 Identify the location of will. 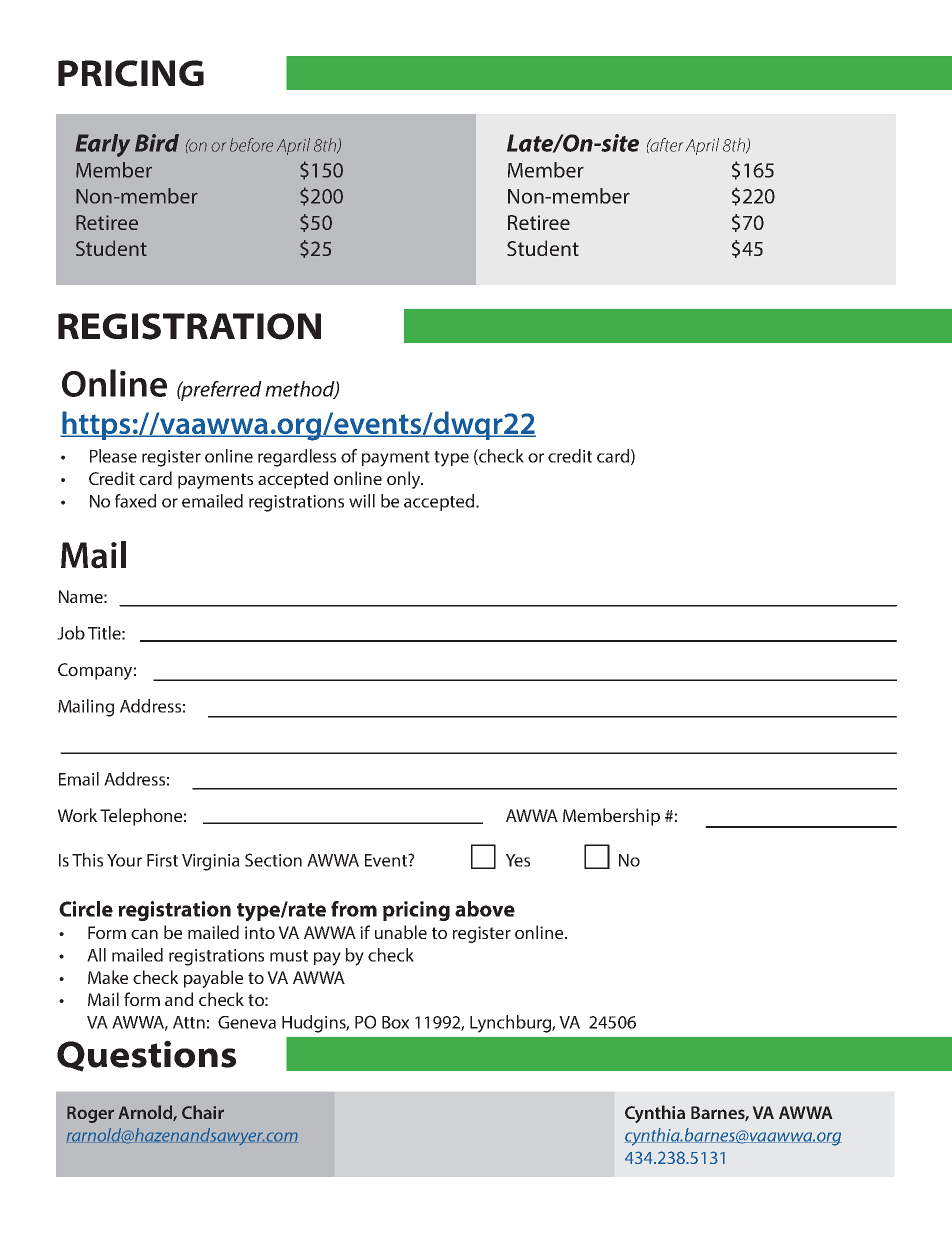
(362, 501).
